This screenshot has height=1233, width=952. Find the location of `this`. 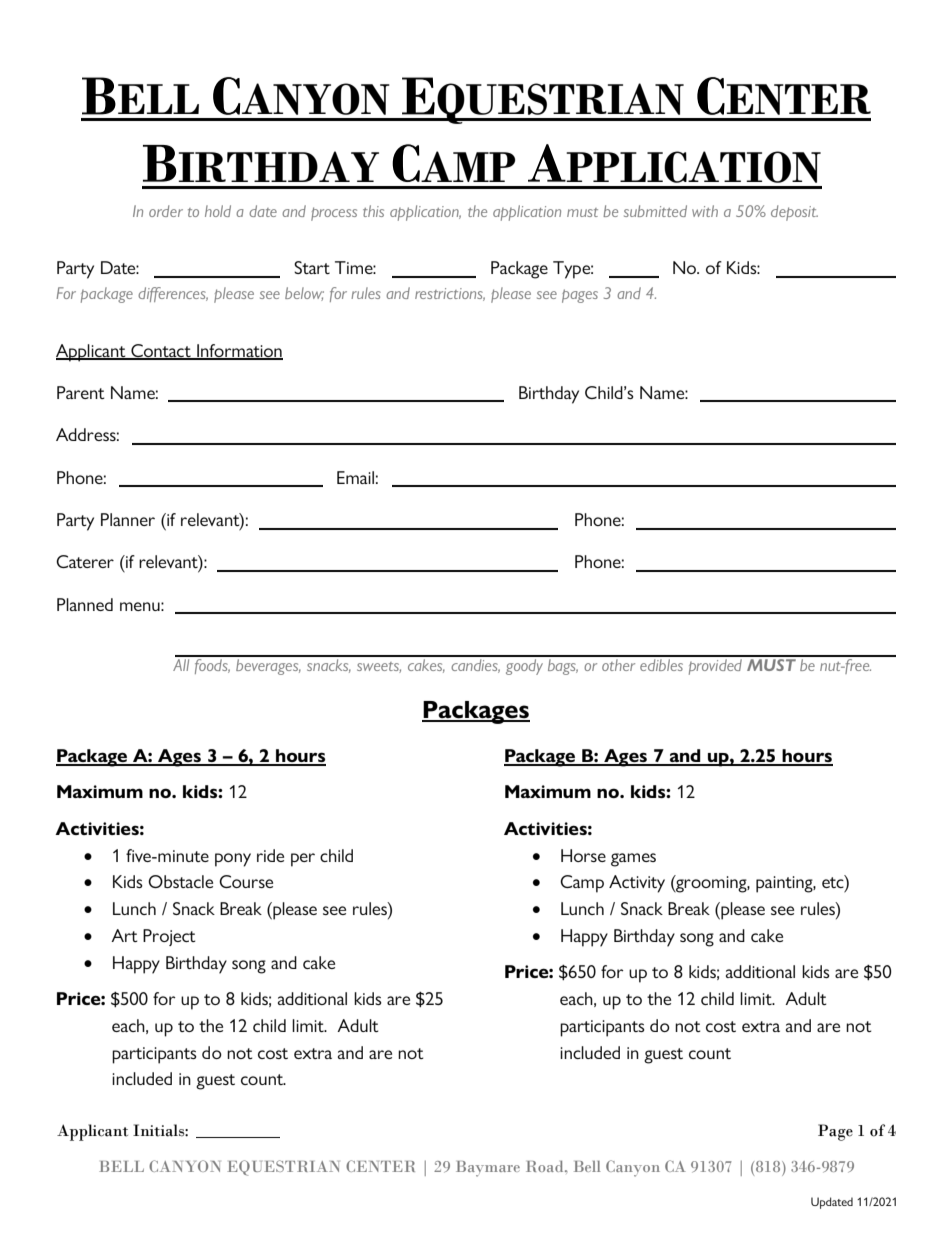

this is located at coordinates (373, 211).
